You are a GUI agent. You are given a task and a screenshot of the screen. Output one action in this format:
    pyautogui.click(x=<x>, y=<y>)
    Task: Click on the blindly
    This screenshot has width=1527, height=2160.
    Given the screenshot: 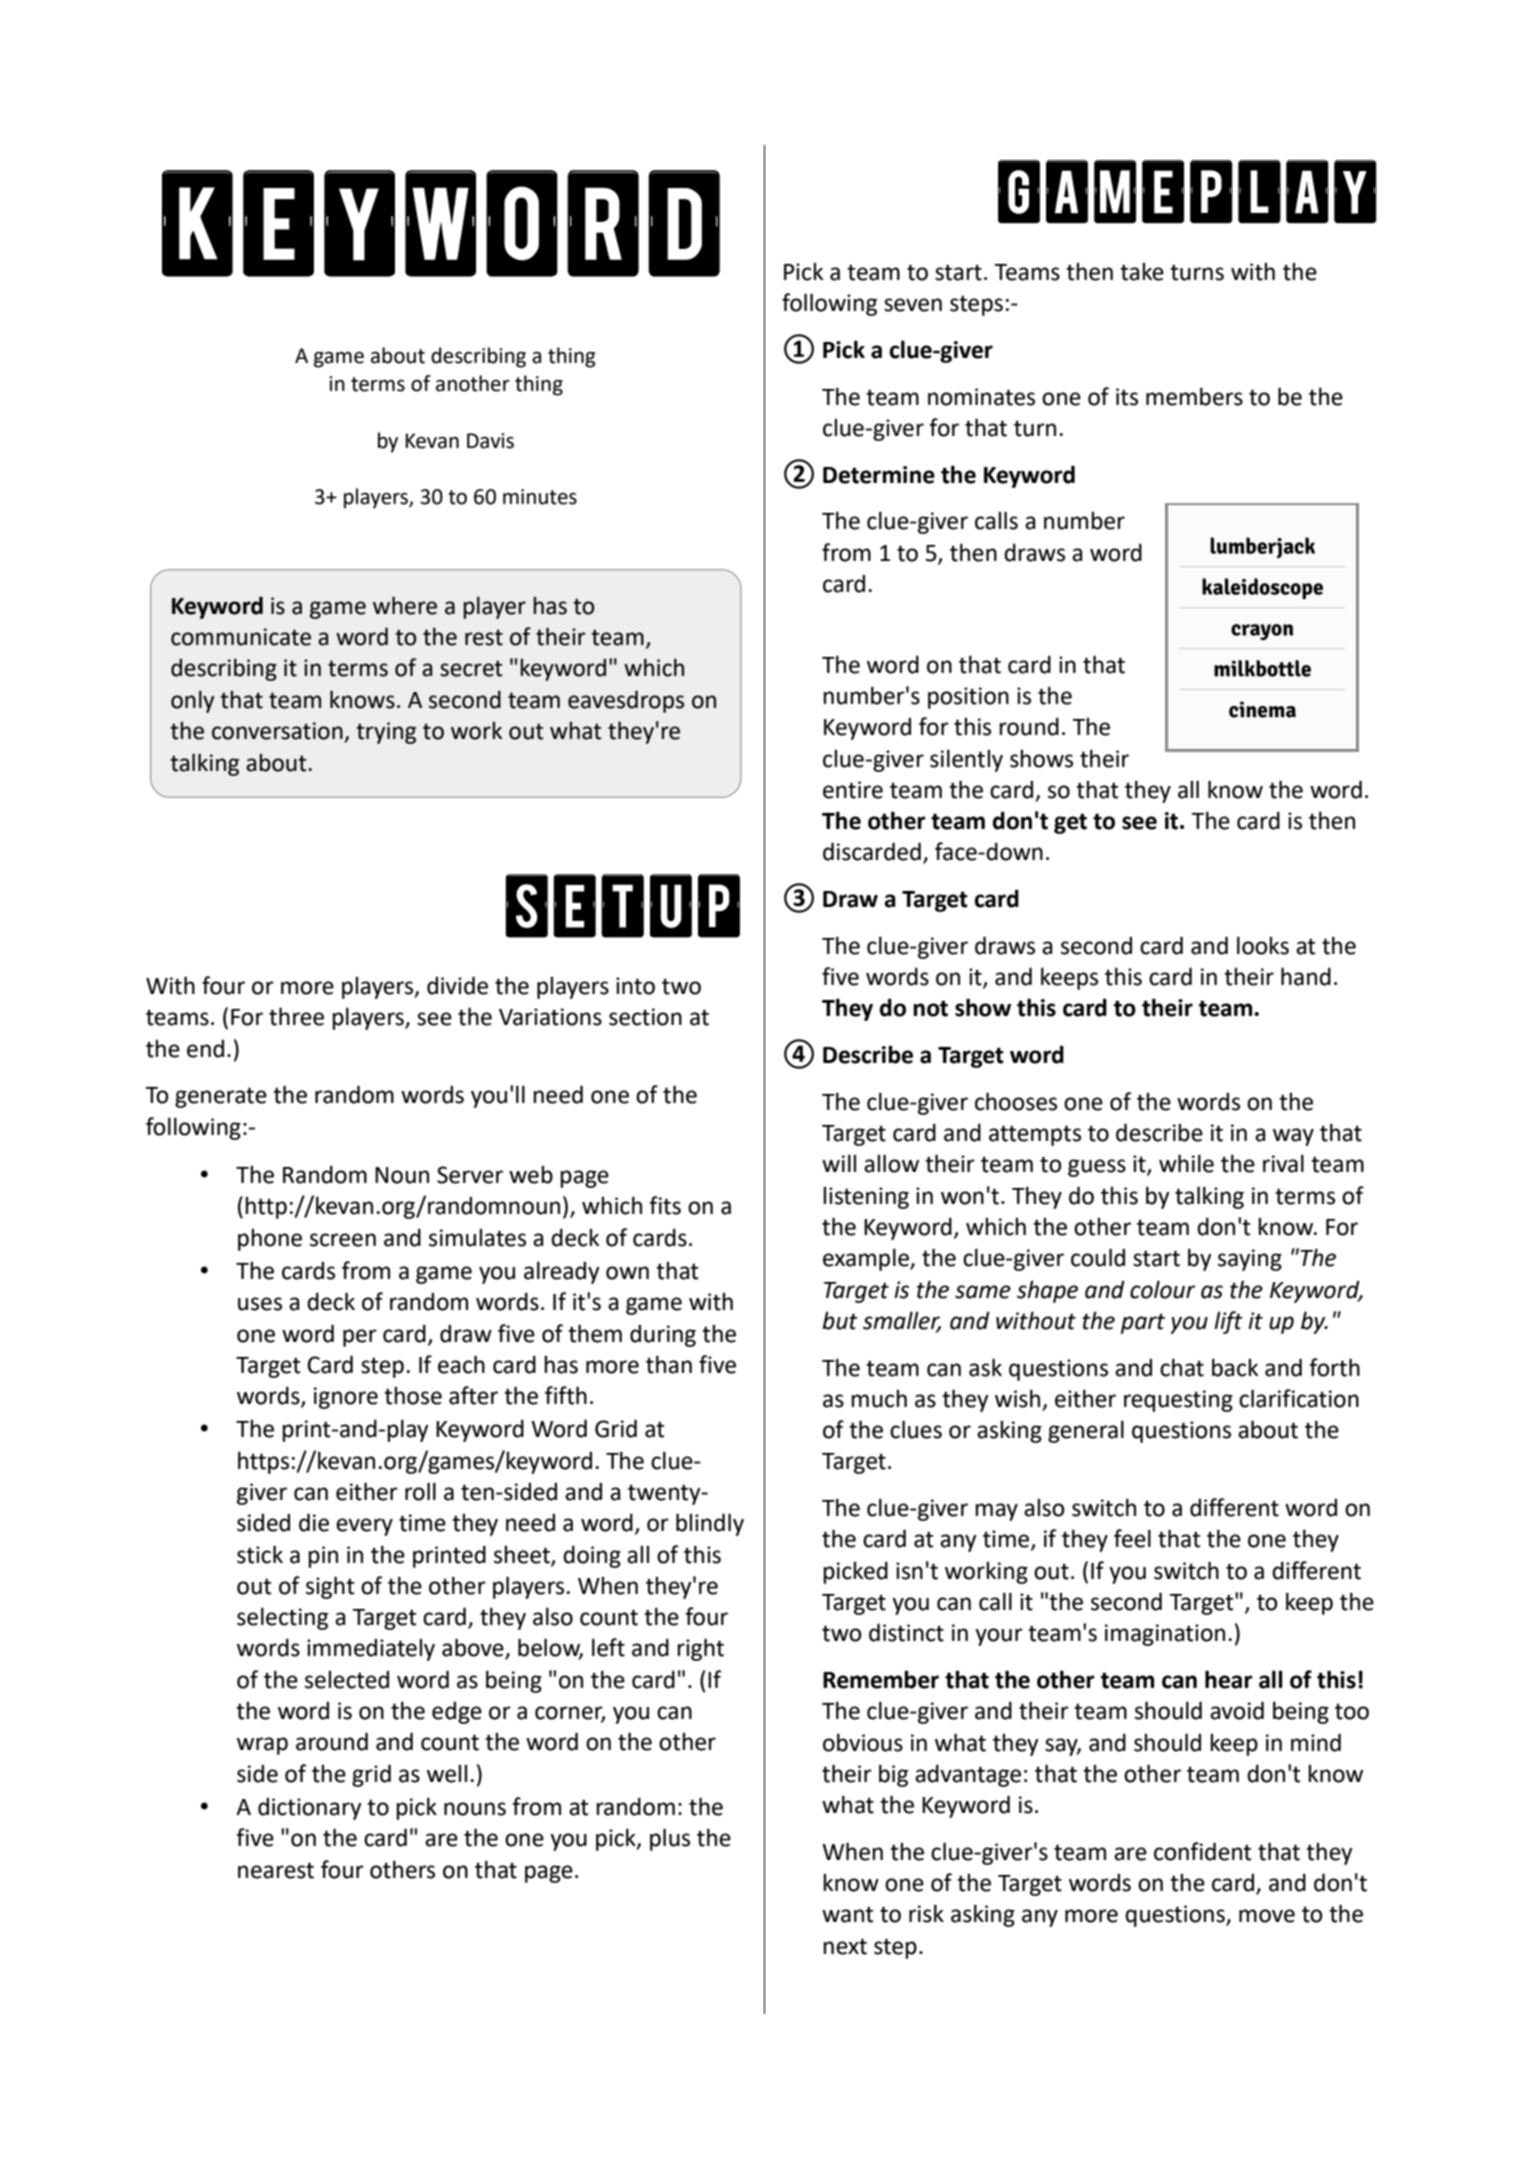 What is the action you would take?
    pyautogui.click(x=710, y=1524)
